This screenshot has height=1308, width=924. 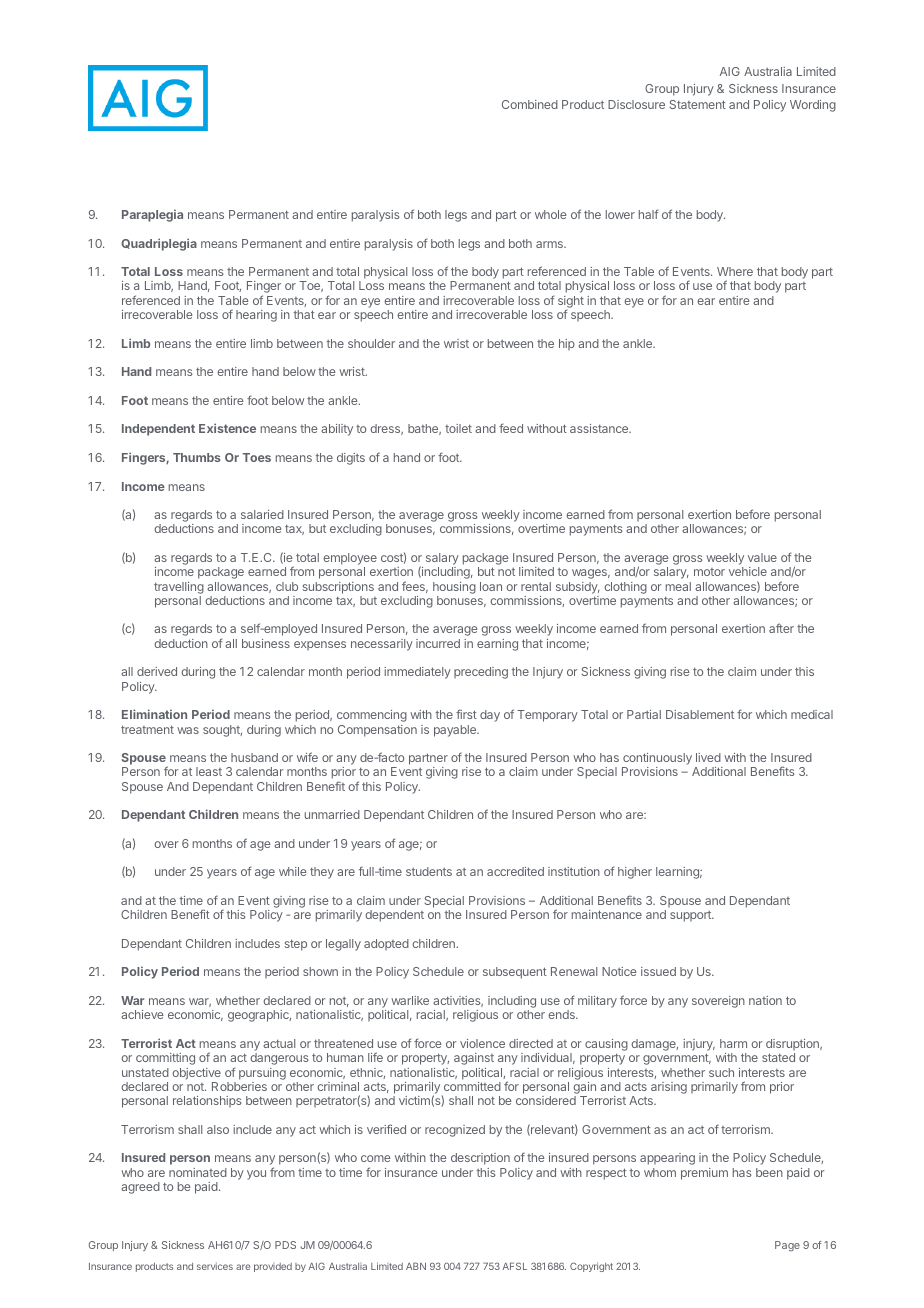 I want to click on Combined, so click(x=530, y=104).
